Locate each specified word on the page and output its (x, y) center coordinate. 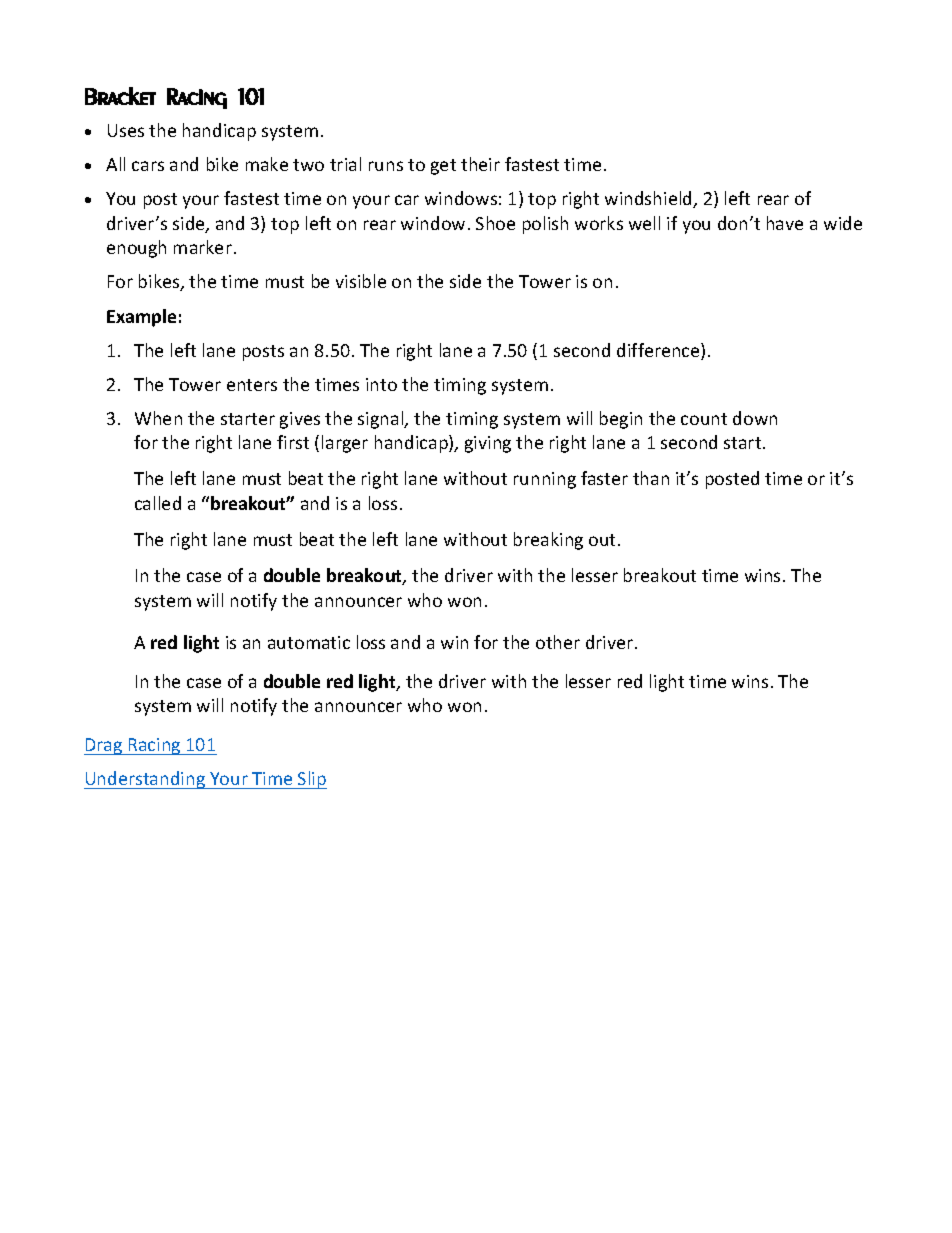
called (158, 503)
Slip (311, 780)
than (651, 478)
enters (252, 385)
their (480, 164)
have (785, 223)
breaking (548, 541)
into (381, 384)
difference (659, 351)
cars (148, 166)
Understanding (145, 780)
